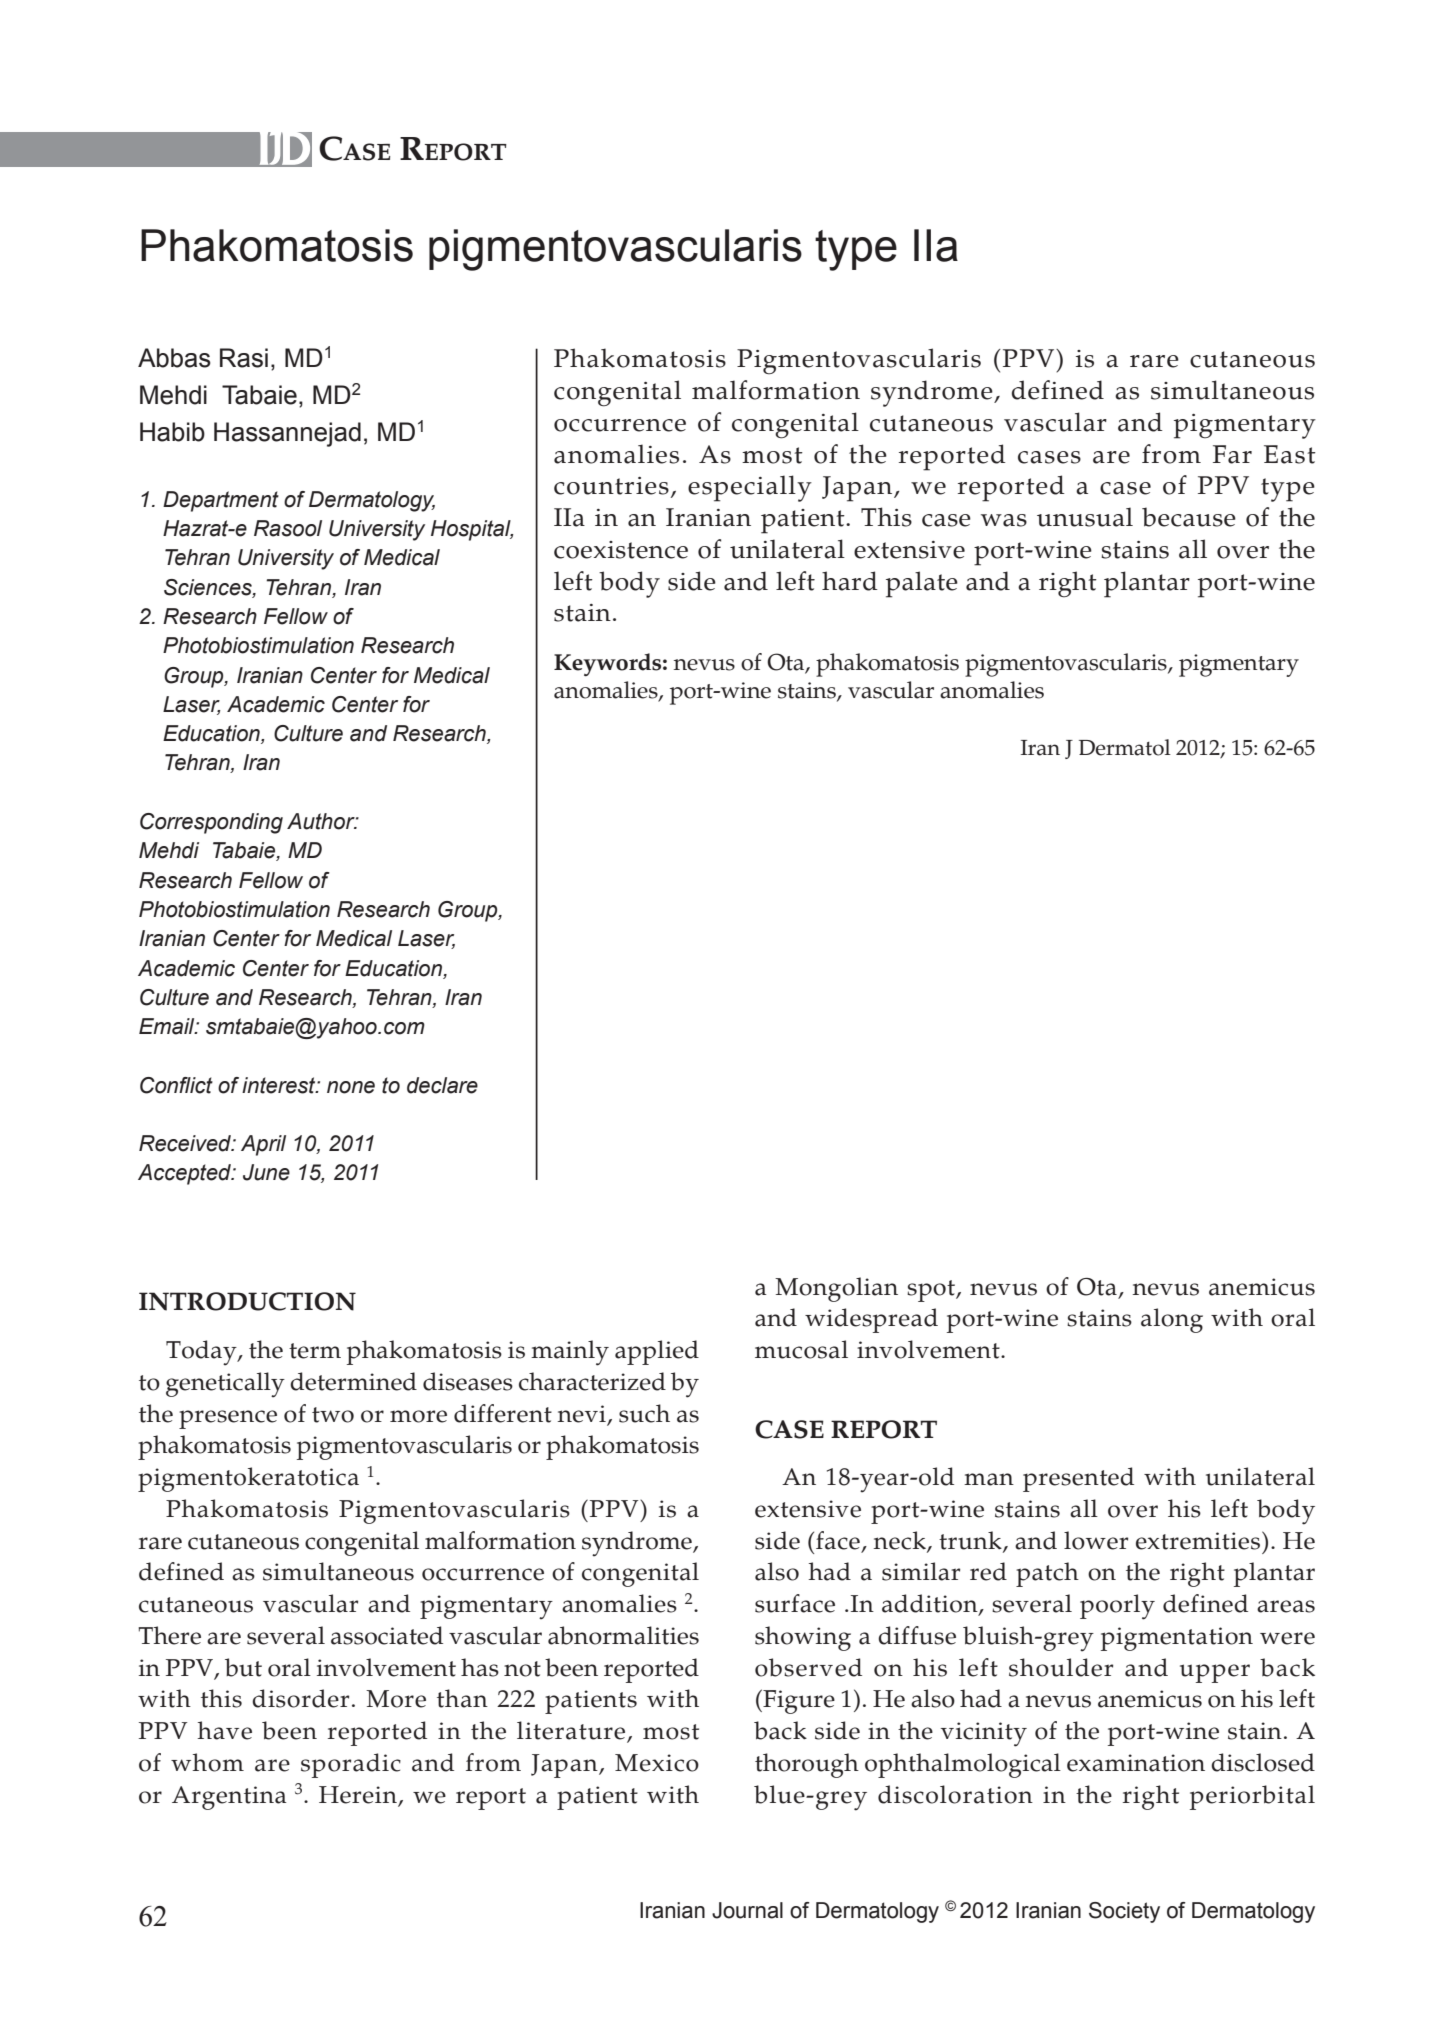 The width and height of the page is (1454, 2043). What do you see at coordinates (750, 488) in the page?
I see `especially` at bounding box center [750, 488].
